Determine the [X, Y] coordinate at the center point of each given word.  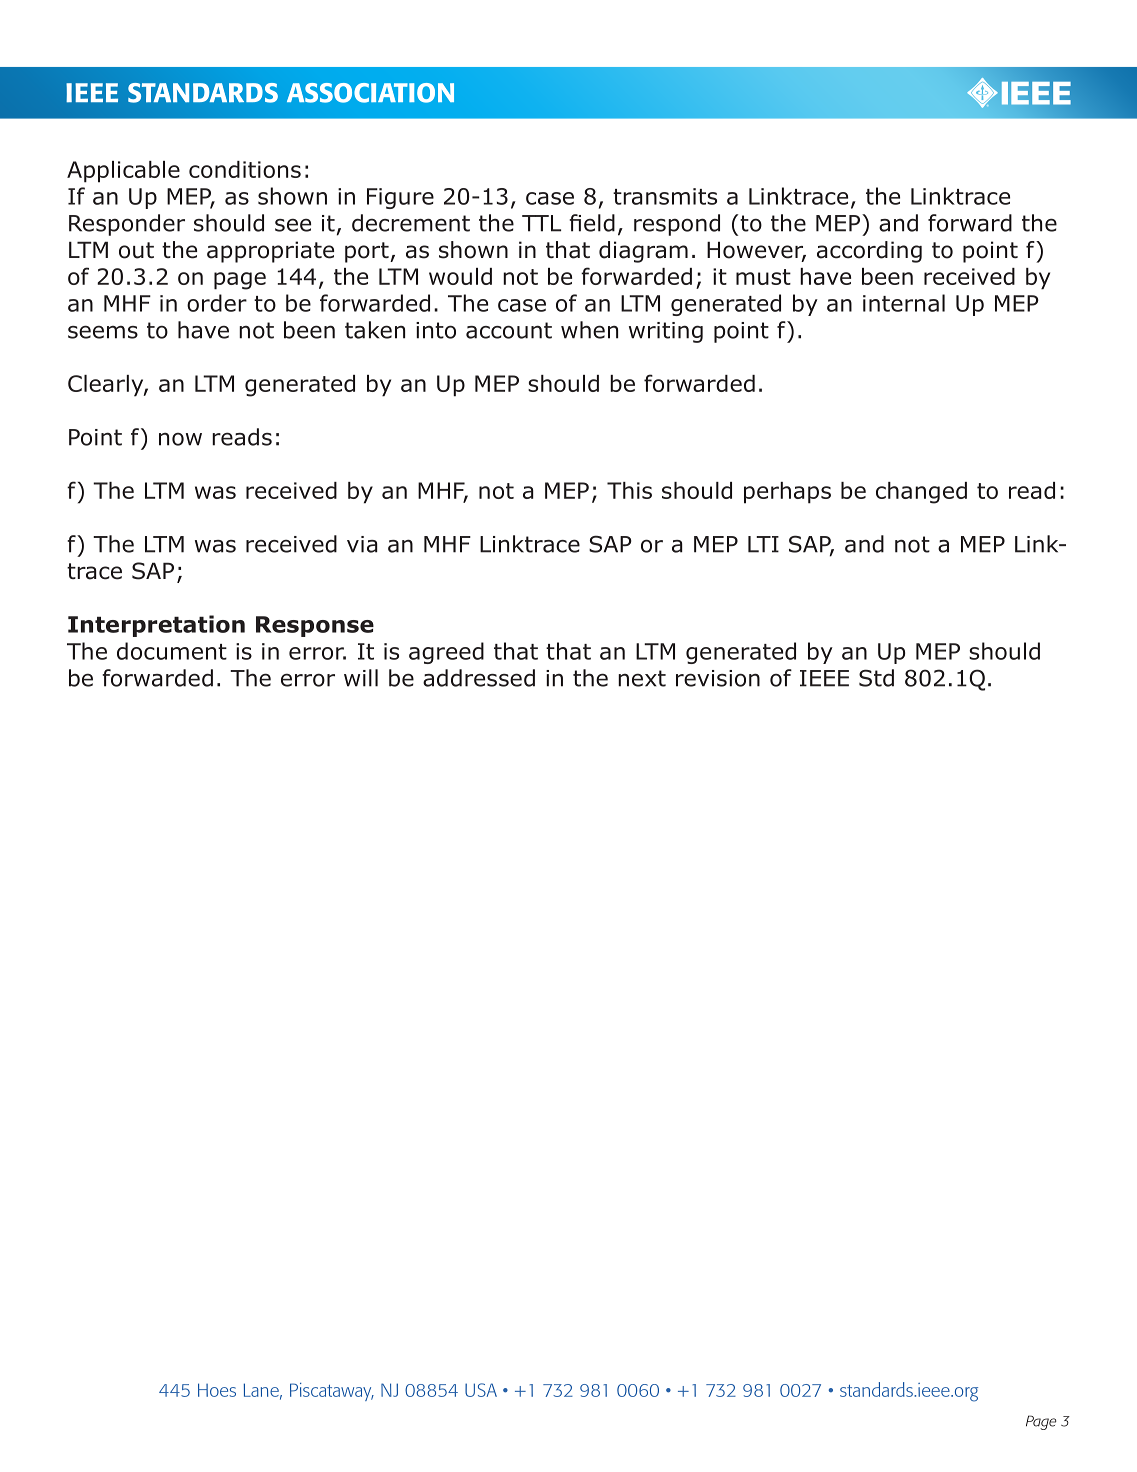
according [869, 252]
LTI [763, 544]
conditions [245, 169]
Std [876, 678]
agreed [446, 653]
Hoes [217, 1390]
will [361, 678]
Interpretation [156, 626]
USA [481, 1390]
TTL [541, 223]
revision [718, 678]
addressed [479, 678]
